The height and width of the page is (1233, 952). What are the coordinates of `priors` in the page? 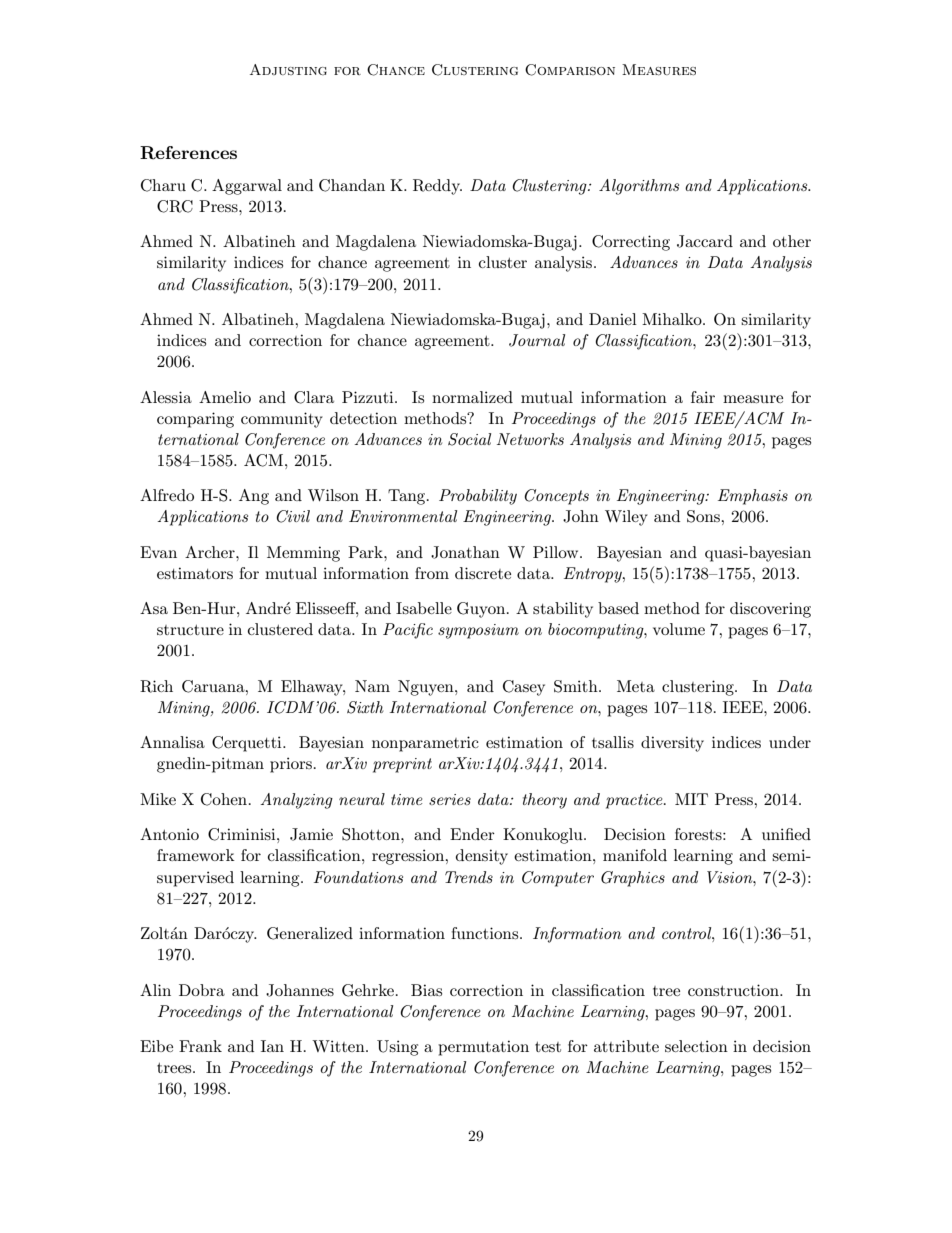 It's located at (291, 765).
